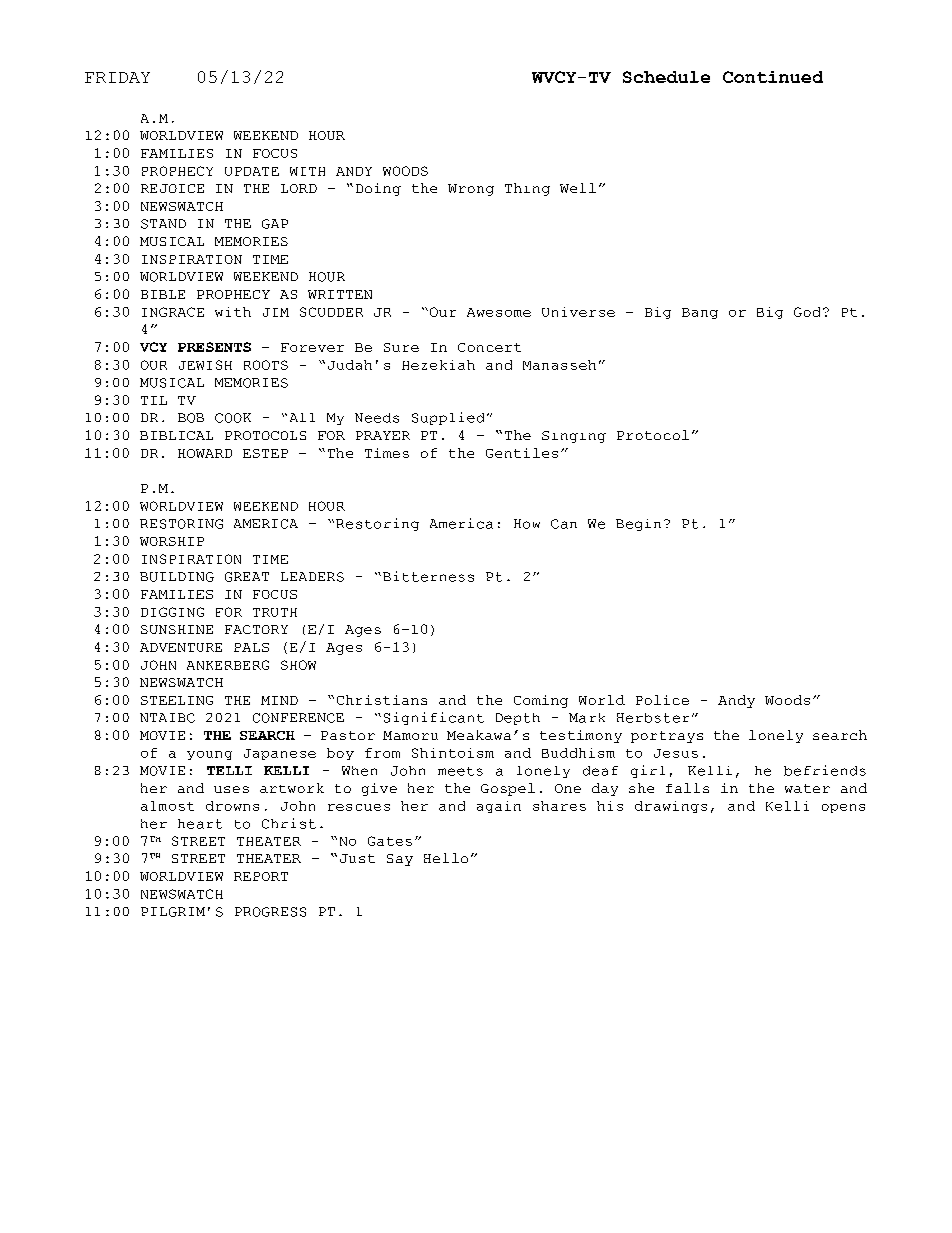 The image size is (952, 1233). I want to click on Wrong, so click(471, 190).
